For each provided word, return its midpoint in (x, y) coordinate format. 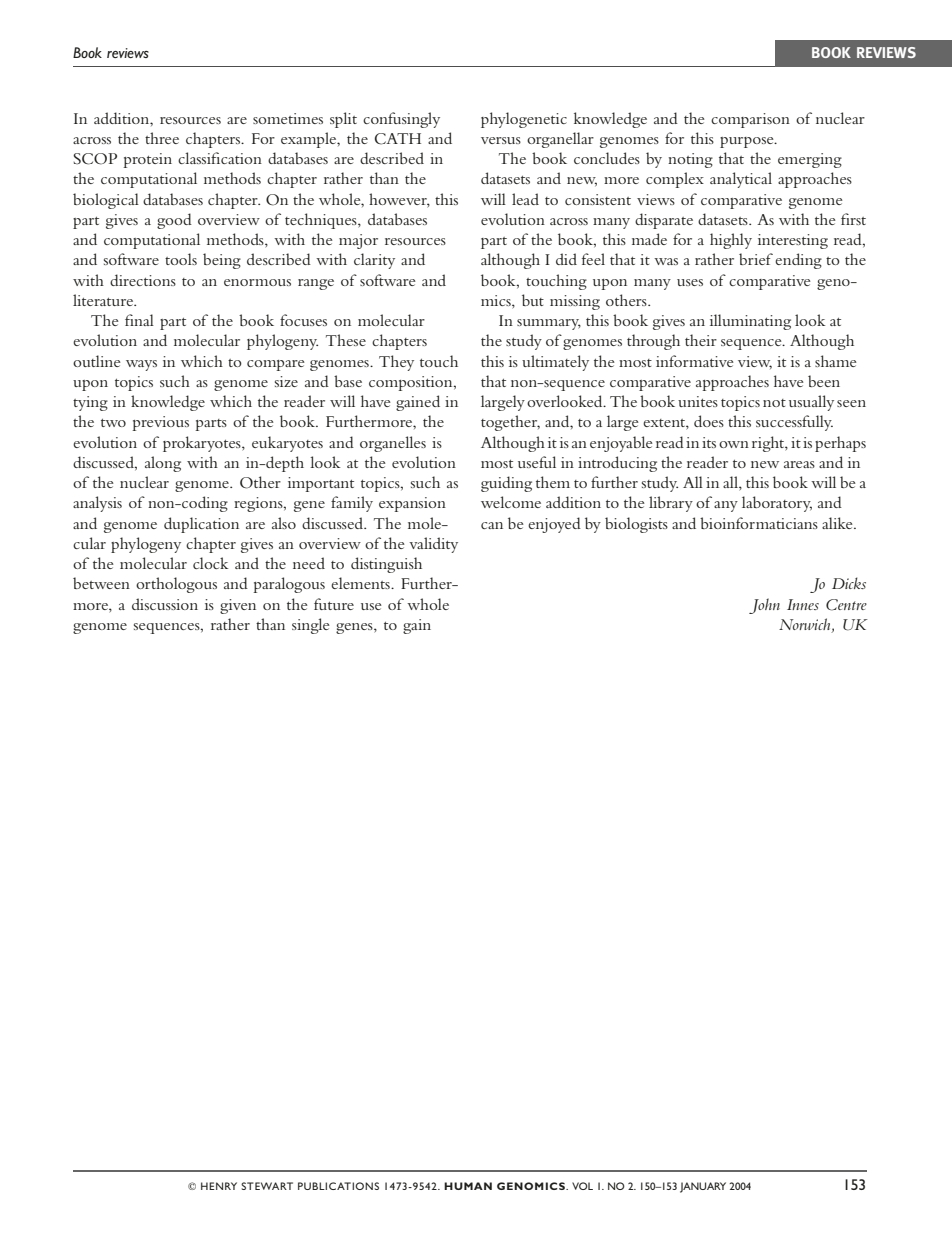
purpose (748, 142)
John (764, 606)
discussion (165, 604)
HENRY (219, 1186)
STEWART (267, 1186)
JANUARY (703, 1187)
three (162, 138)
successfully (794, 423)
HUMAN (468, 1186)
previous (160, 423)
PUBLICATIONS (338, 1186)
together (510, 423)
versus (501, 140)
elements (361, 583)
